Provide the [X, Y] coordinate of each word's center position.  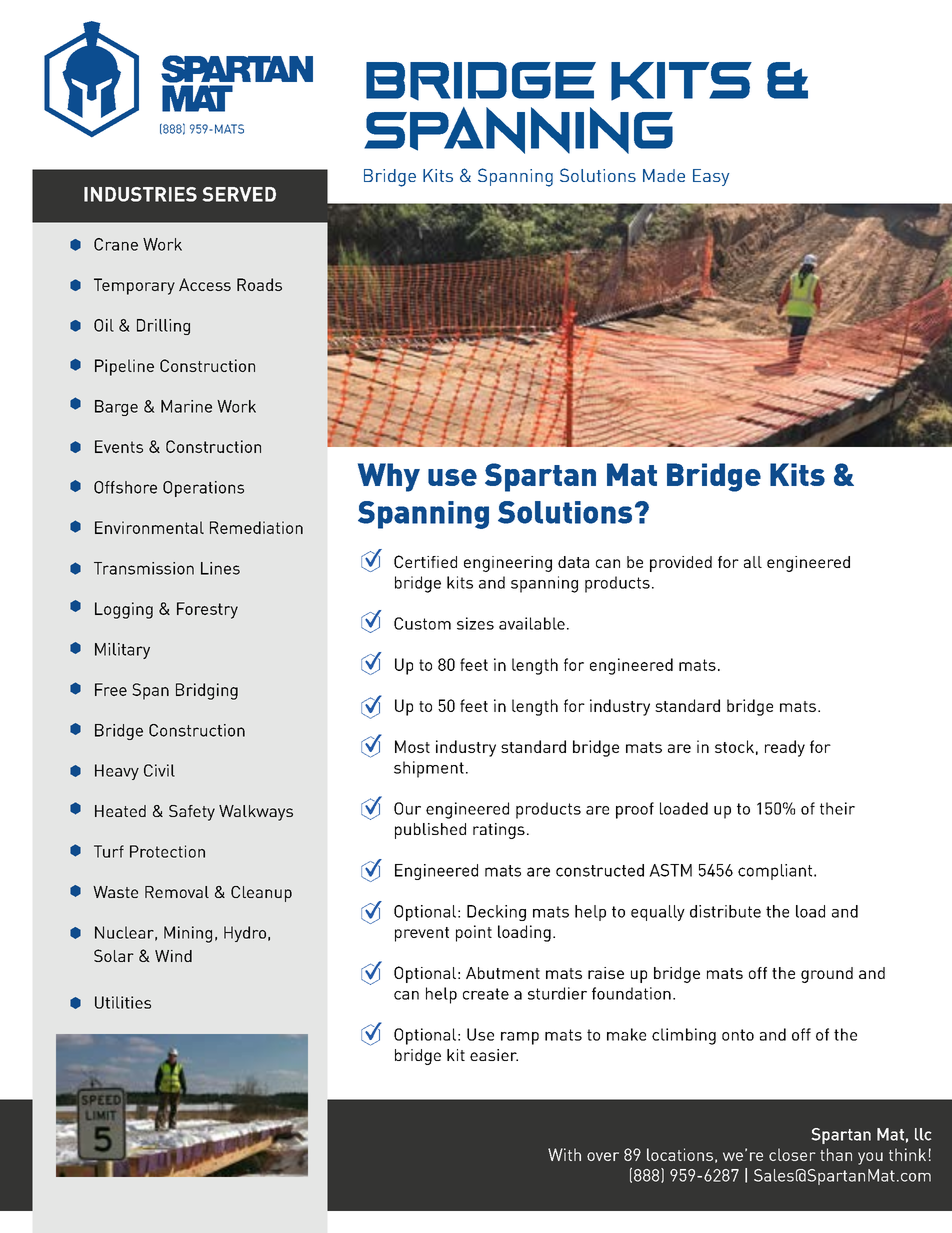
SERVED [239, 194]
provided [681, 564]
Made [664, 175]
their [837, 808]
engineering [508, 564]
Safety [192, 813]
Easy [711, 177]
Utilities [123, 1002]
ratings [499, 831]
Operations [203, 489]
